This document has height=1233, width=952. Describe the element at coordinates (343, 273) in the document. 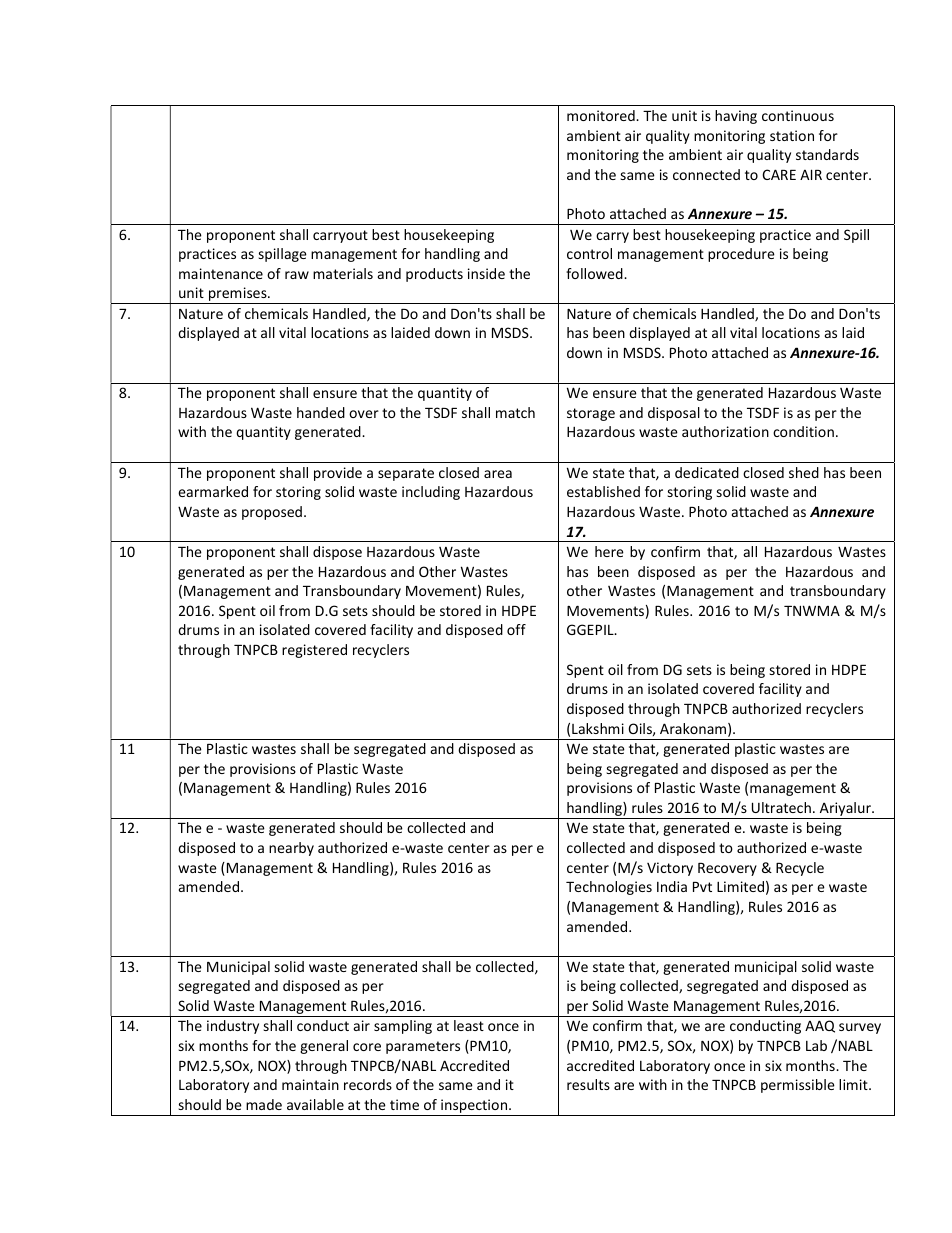

I see `materials` at that location.
